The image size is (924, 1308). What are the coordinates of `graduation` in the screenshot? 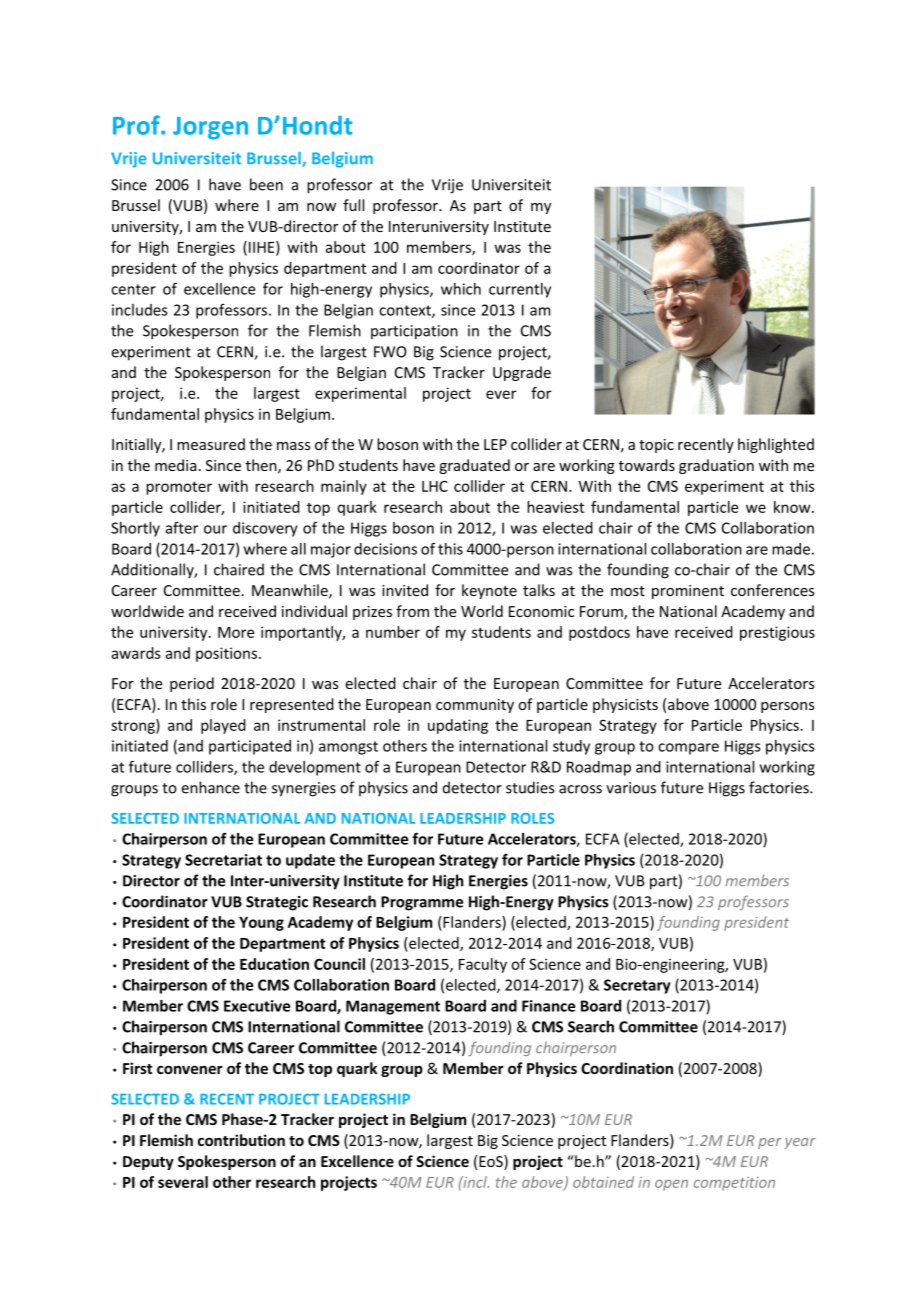 It's located at (716, 466).
